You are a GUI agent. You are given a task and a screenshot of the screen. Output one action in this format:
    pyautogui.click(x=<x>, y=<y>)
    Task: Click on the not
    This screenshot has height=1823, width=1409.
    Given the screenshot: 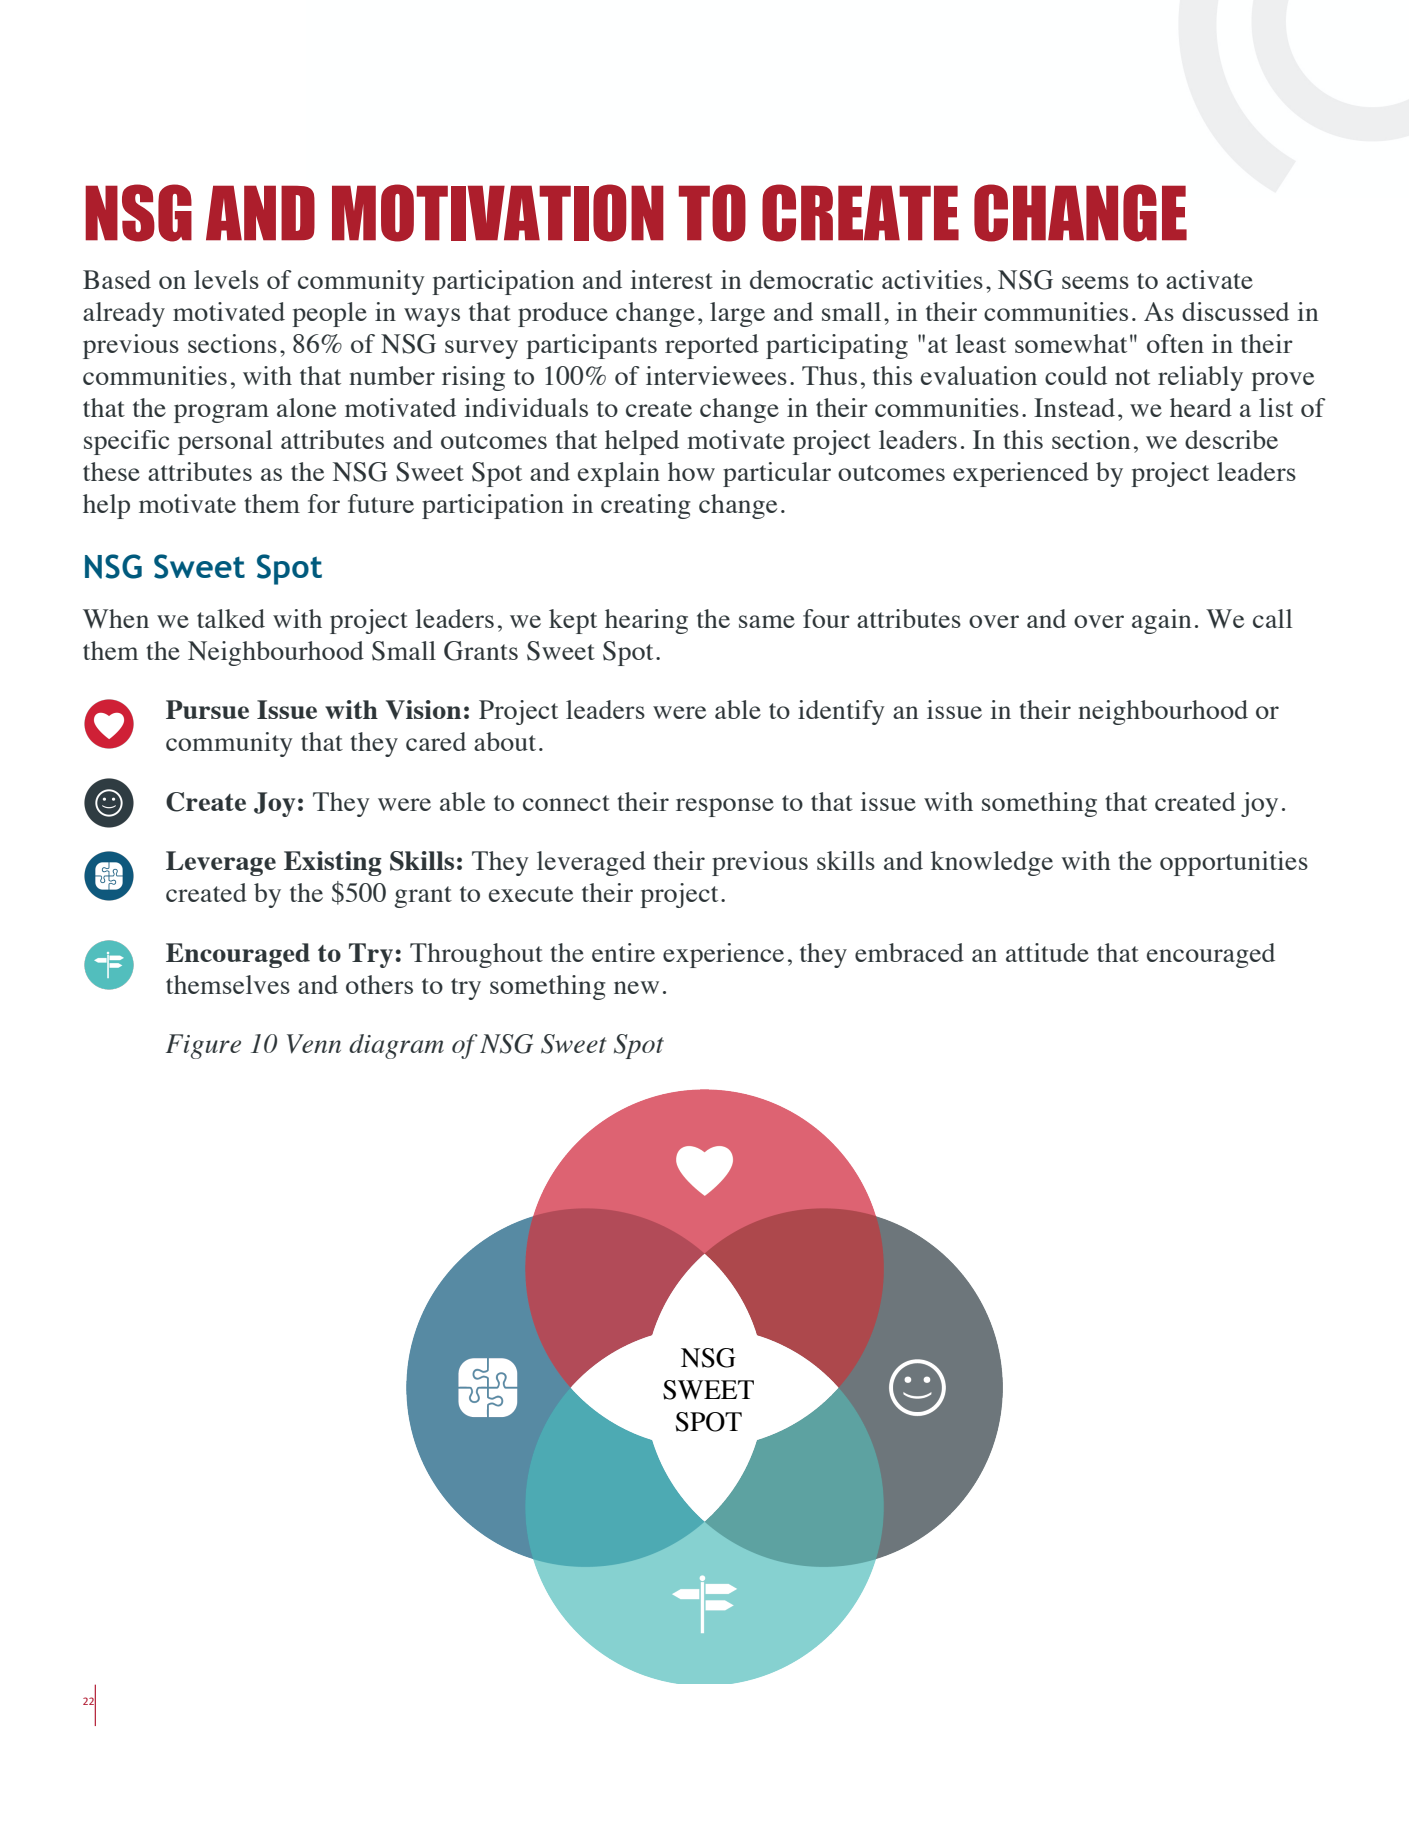 What is the action you would take?
    pyautogui.click(x=1132, y=377)
